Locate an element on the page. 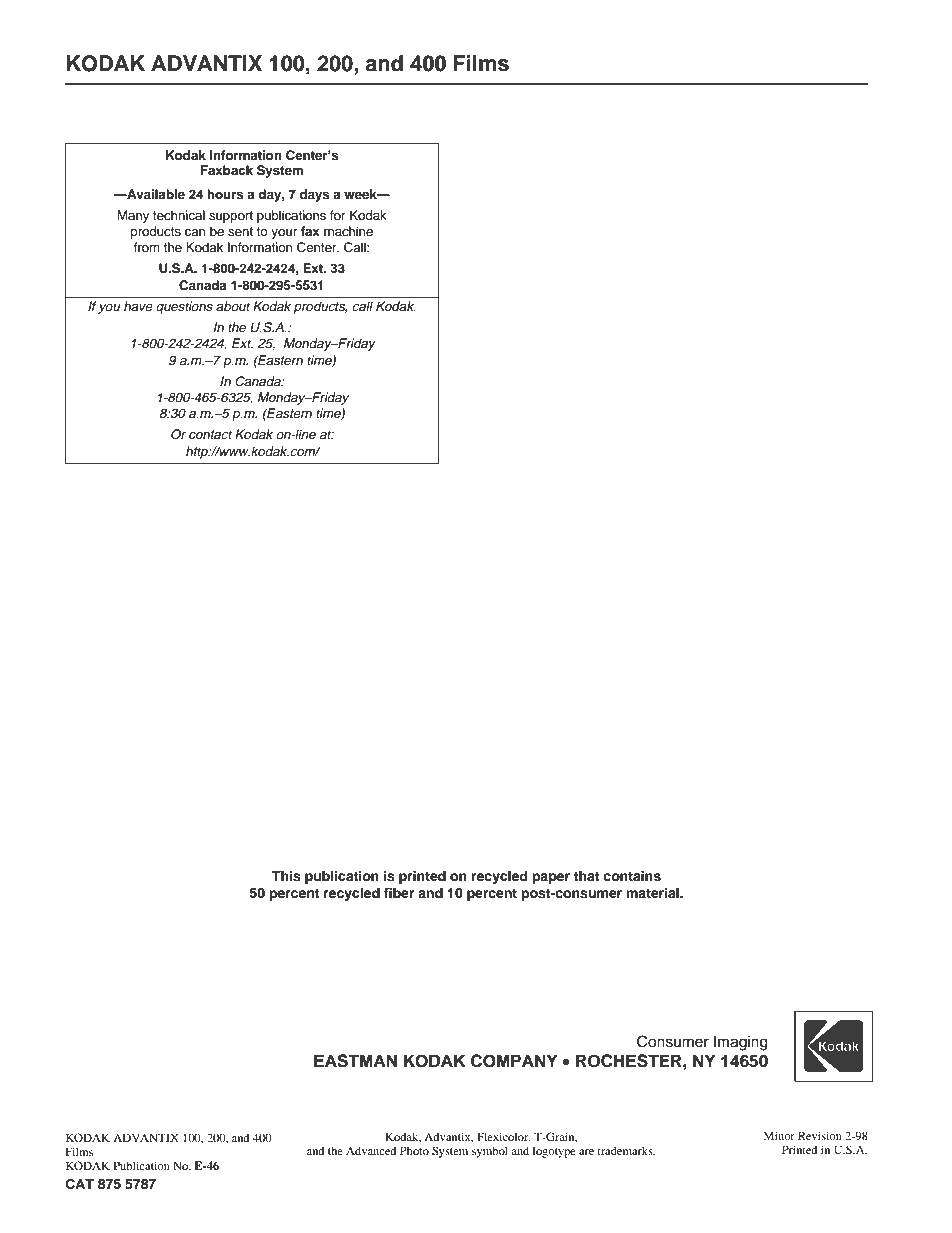 The height and width of the page is (1233, 952). contains is located at coordinates (632, 876).
